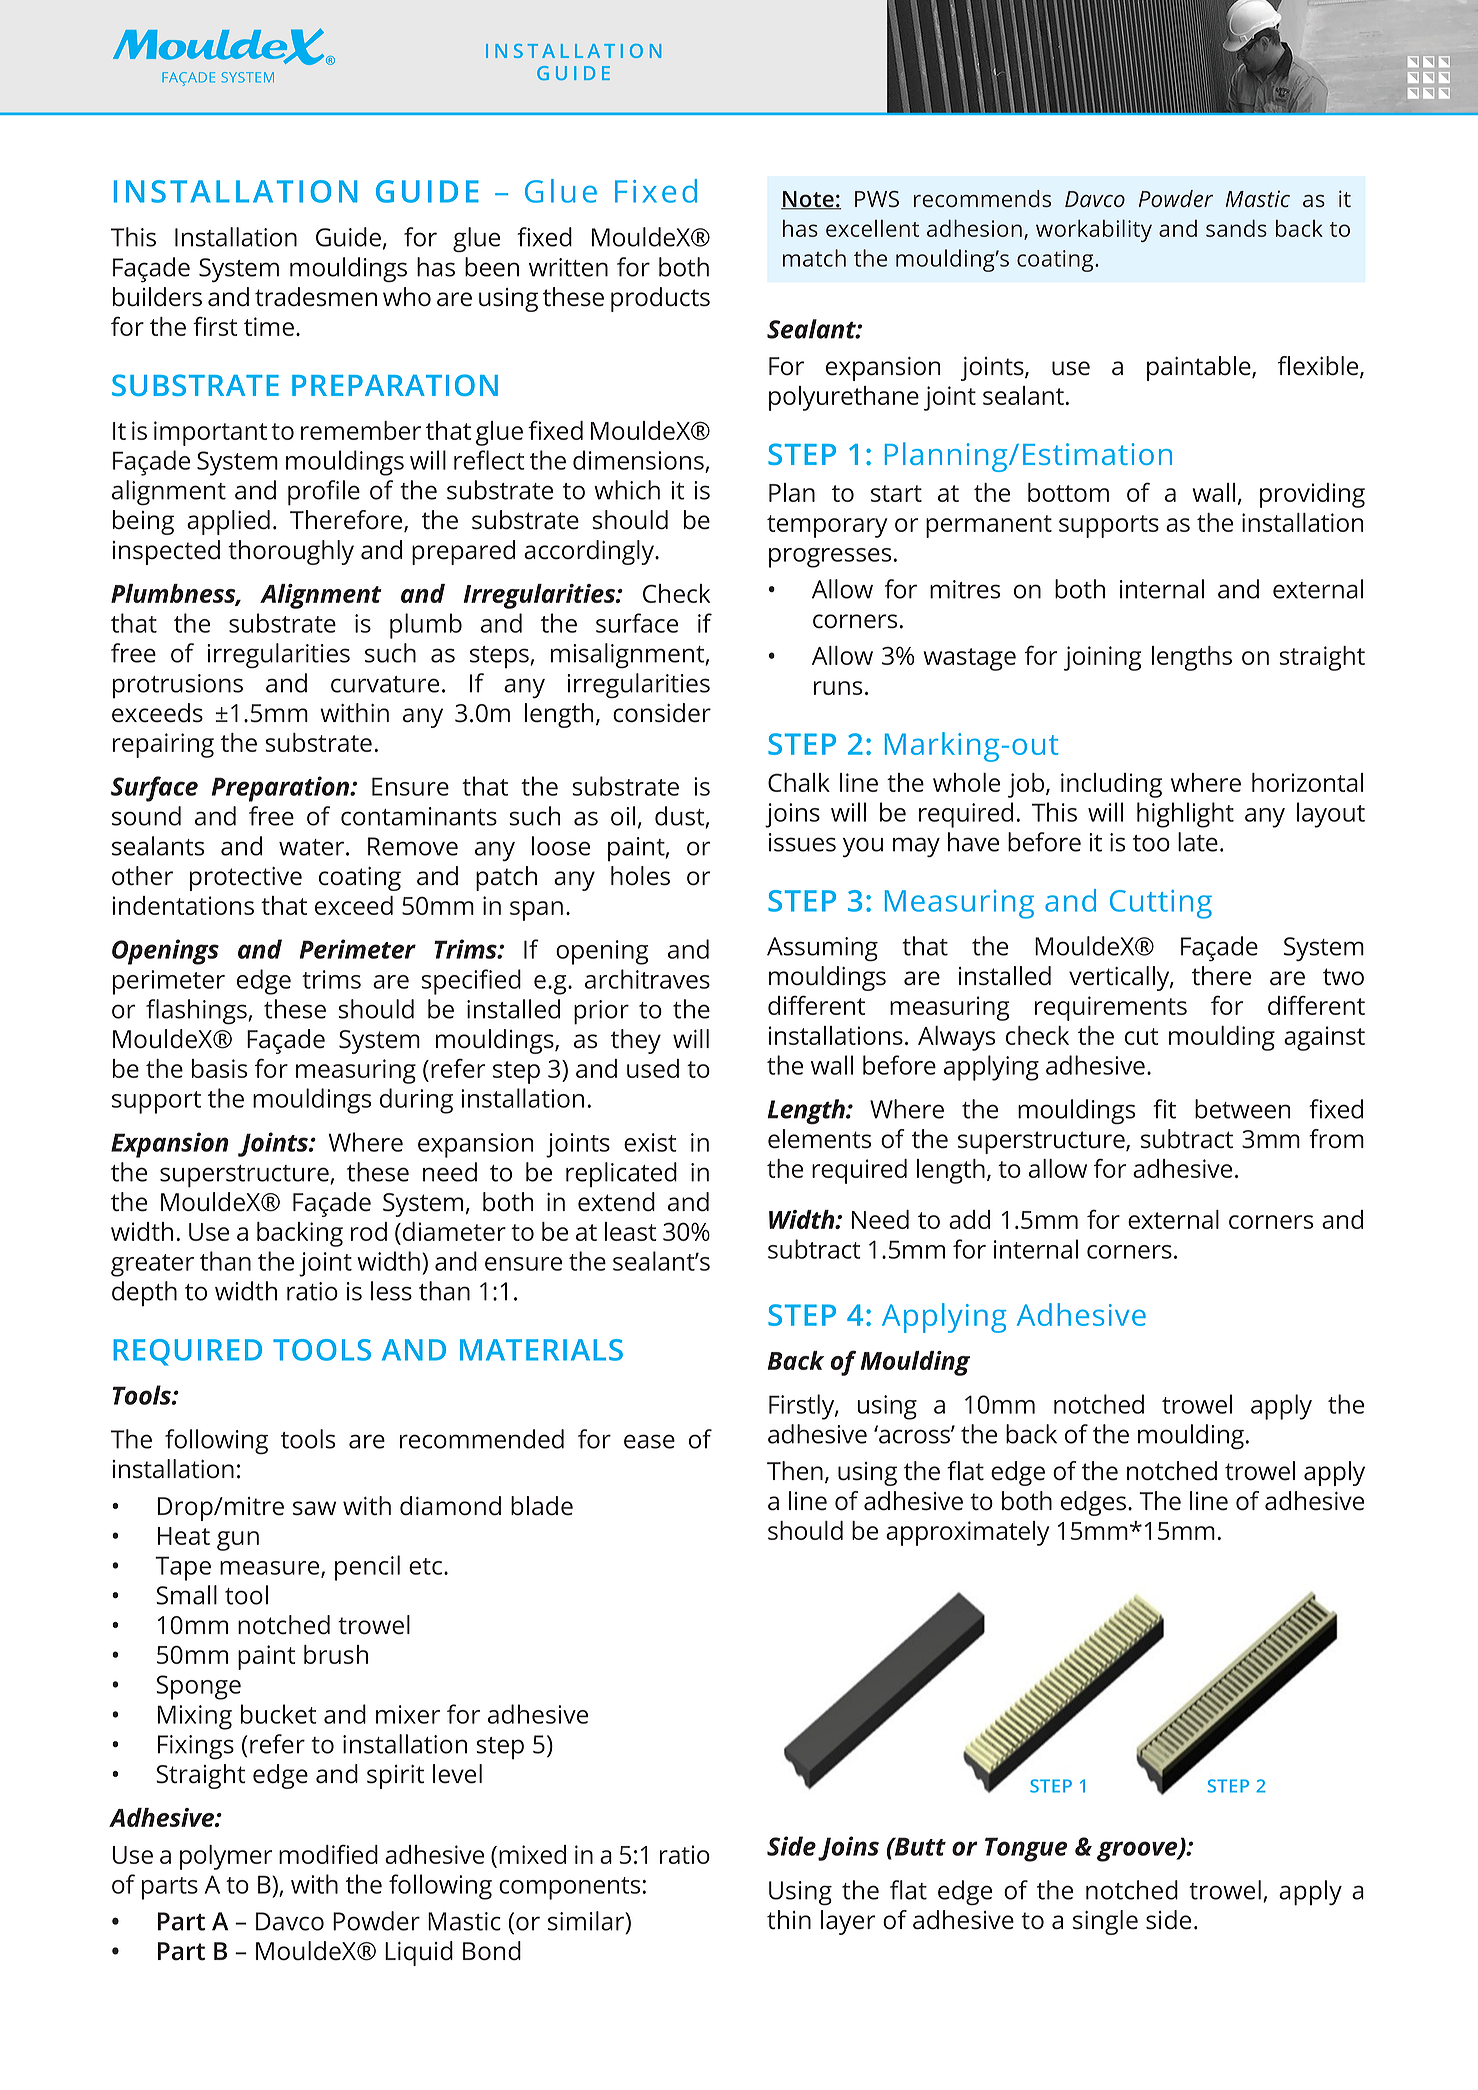 The image size is (1478, 2090). What do you see at coordinates (848, 1922) in the screenshot?
I see `layer` at bounding box center [848, 1922].
